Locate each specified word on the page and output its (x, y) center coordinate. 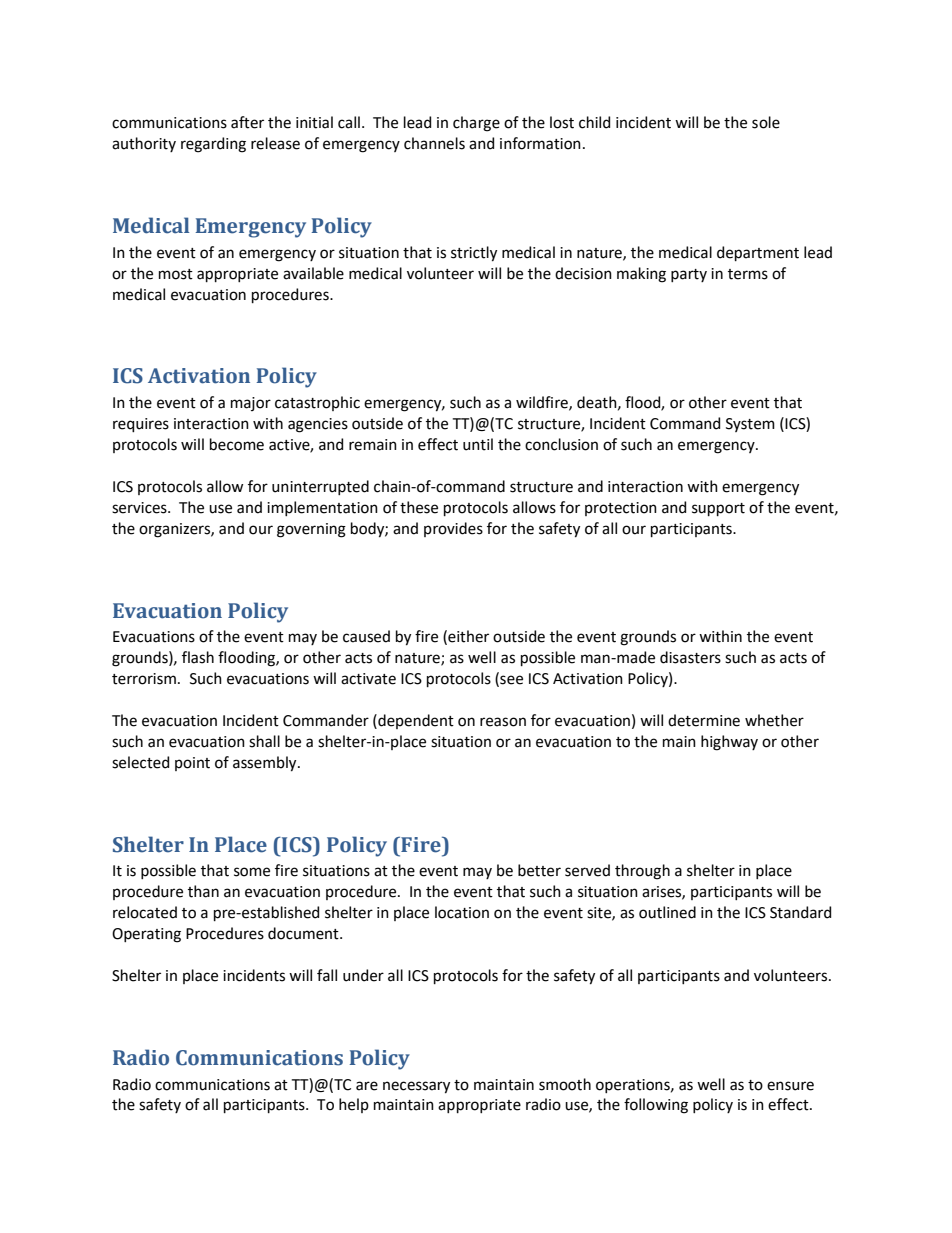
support (718, 509)
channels (434, 143)
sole (766, 122)
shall (264, 741)
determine (704, 720)
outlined (667, 912)
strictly (474, 254)
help (354, 1105)
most (176, 274)
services (140, 508)
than (203, 891)
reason (503, 722)
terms (748, 274)
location (462, 912)
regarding (213, 145)
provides (453, 529)
